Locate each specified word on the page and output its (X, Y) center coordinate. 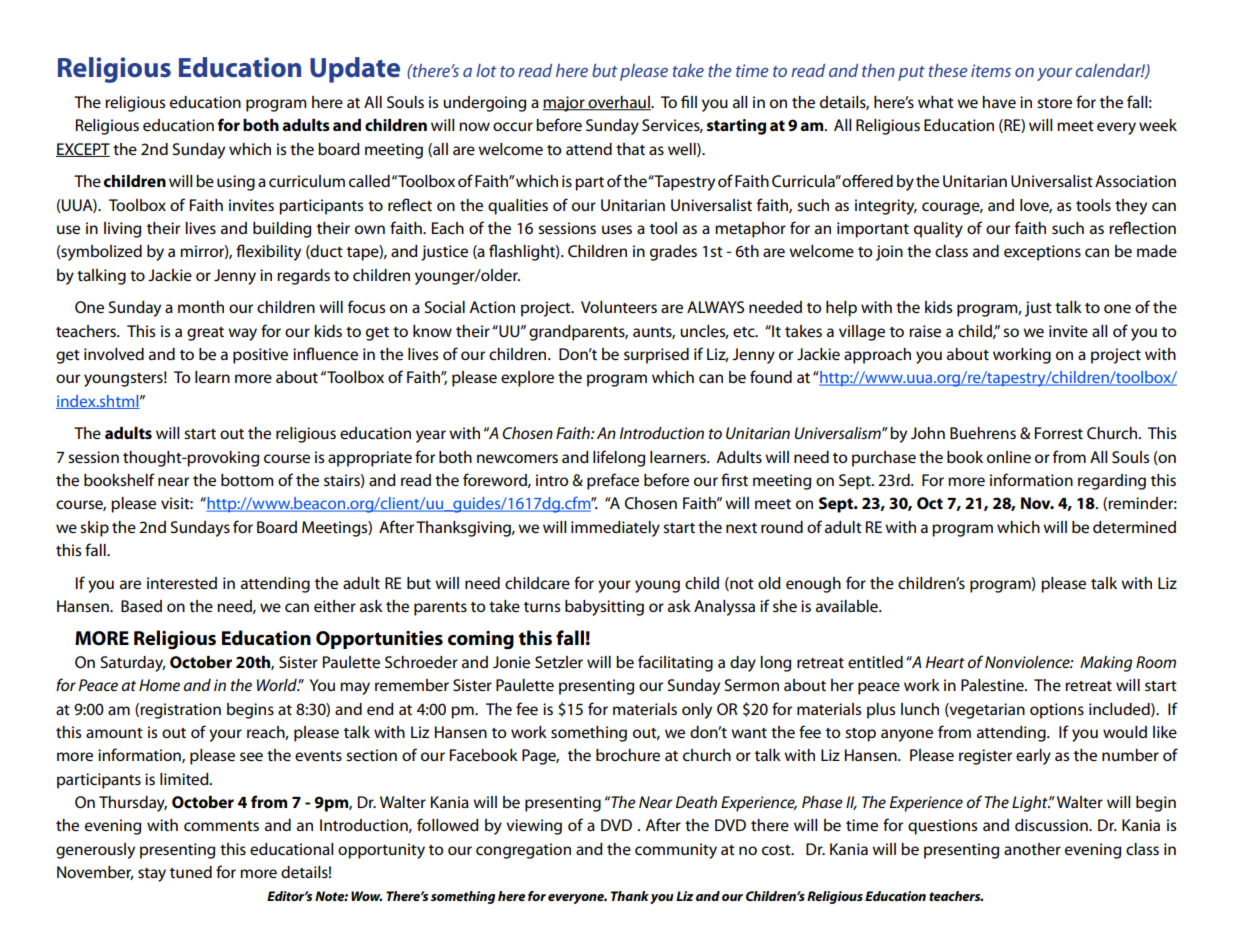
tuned (191, 872)
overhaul (619, 103)
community (676, 851)
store (1054, 103)
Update (355, 70)
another (1032, 849)
